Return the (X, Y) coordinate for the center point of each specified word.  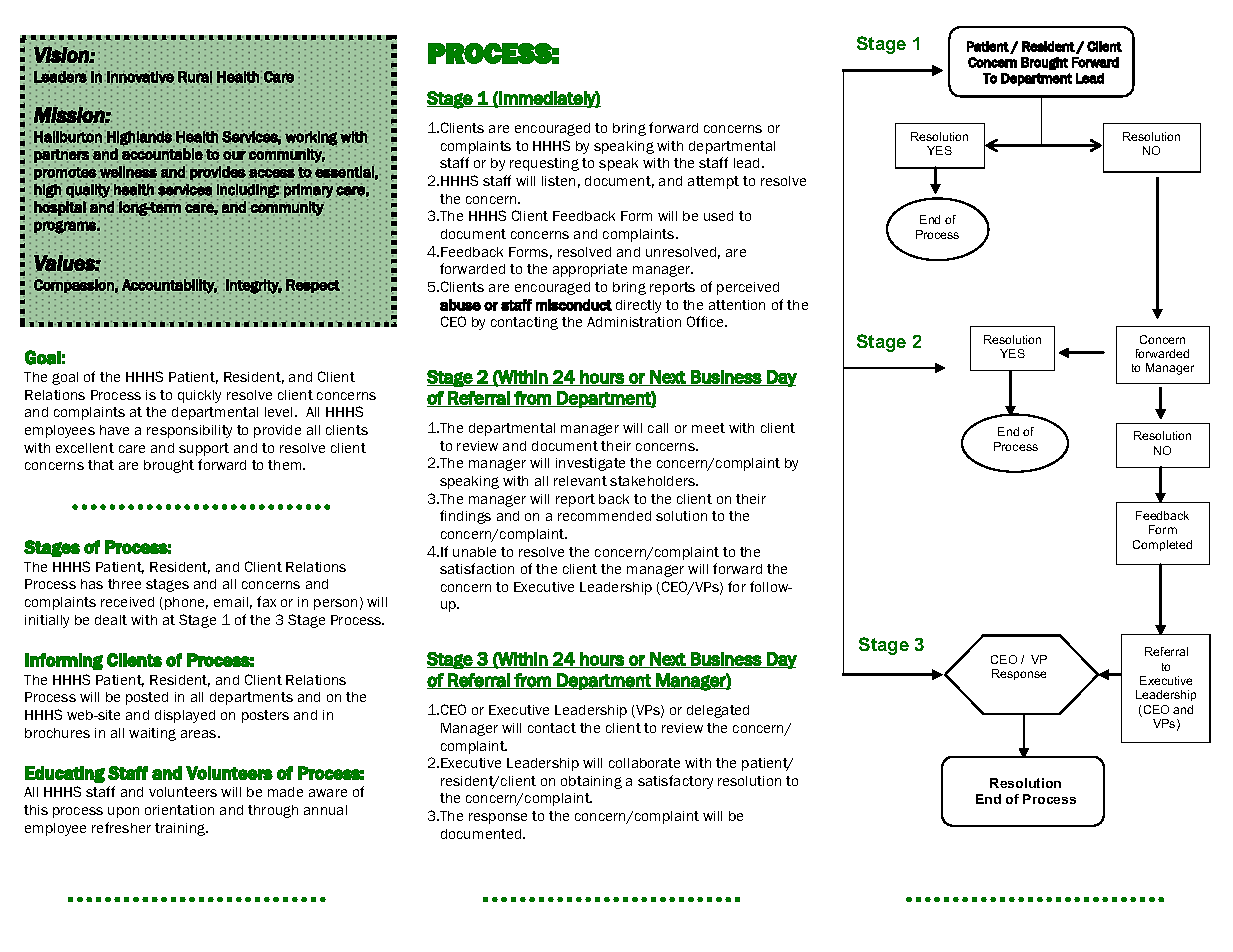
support (204, 449)
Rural (195, 77)
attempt (713, 182)
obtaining (591, 782)
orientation (179, 810)
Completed (1162, 545)
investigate (590, 464)
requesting (544, 164)
